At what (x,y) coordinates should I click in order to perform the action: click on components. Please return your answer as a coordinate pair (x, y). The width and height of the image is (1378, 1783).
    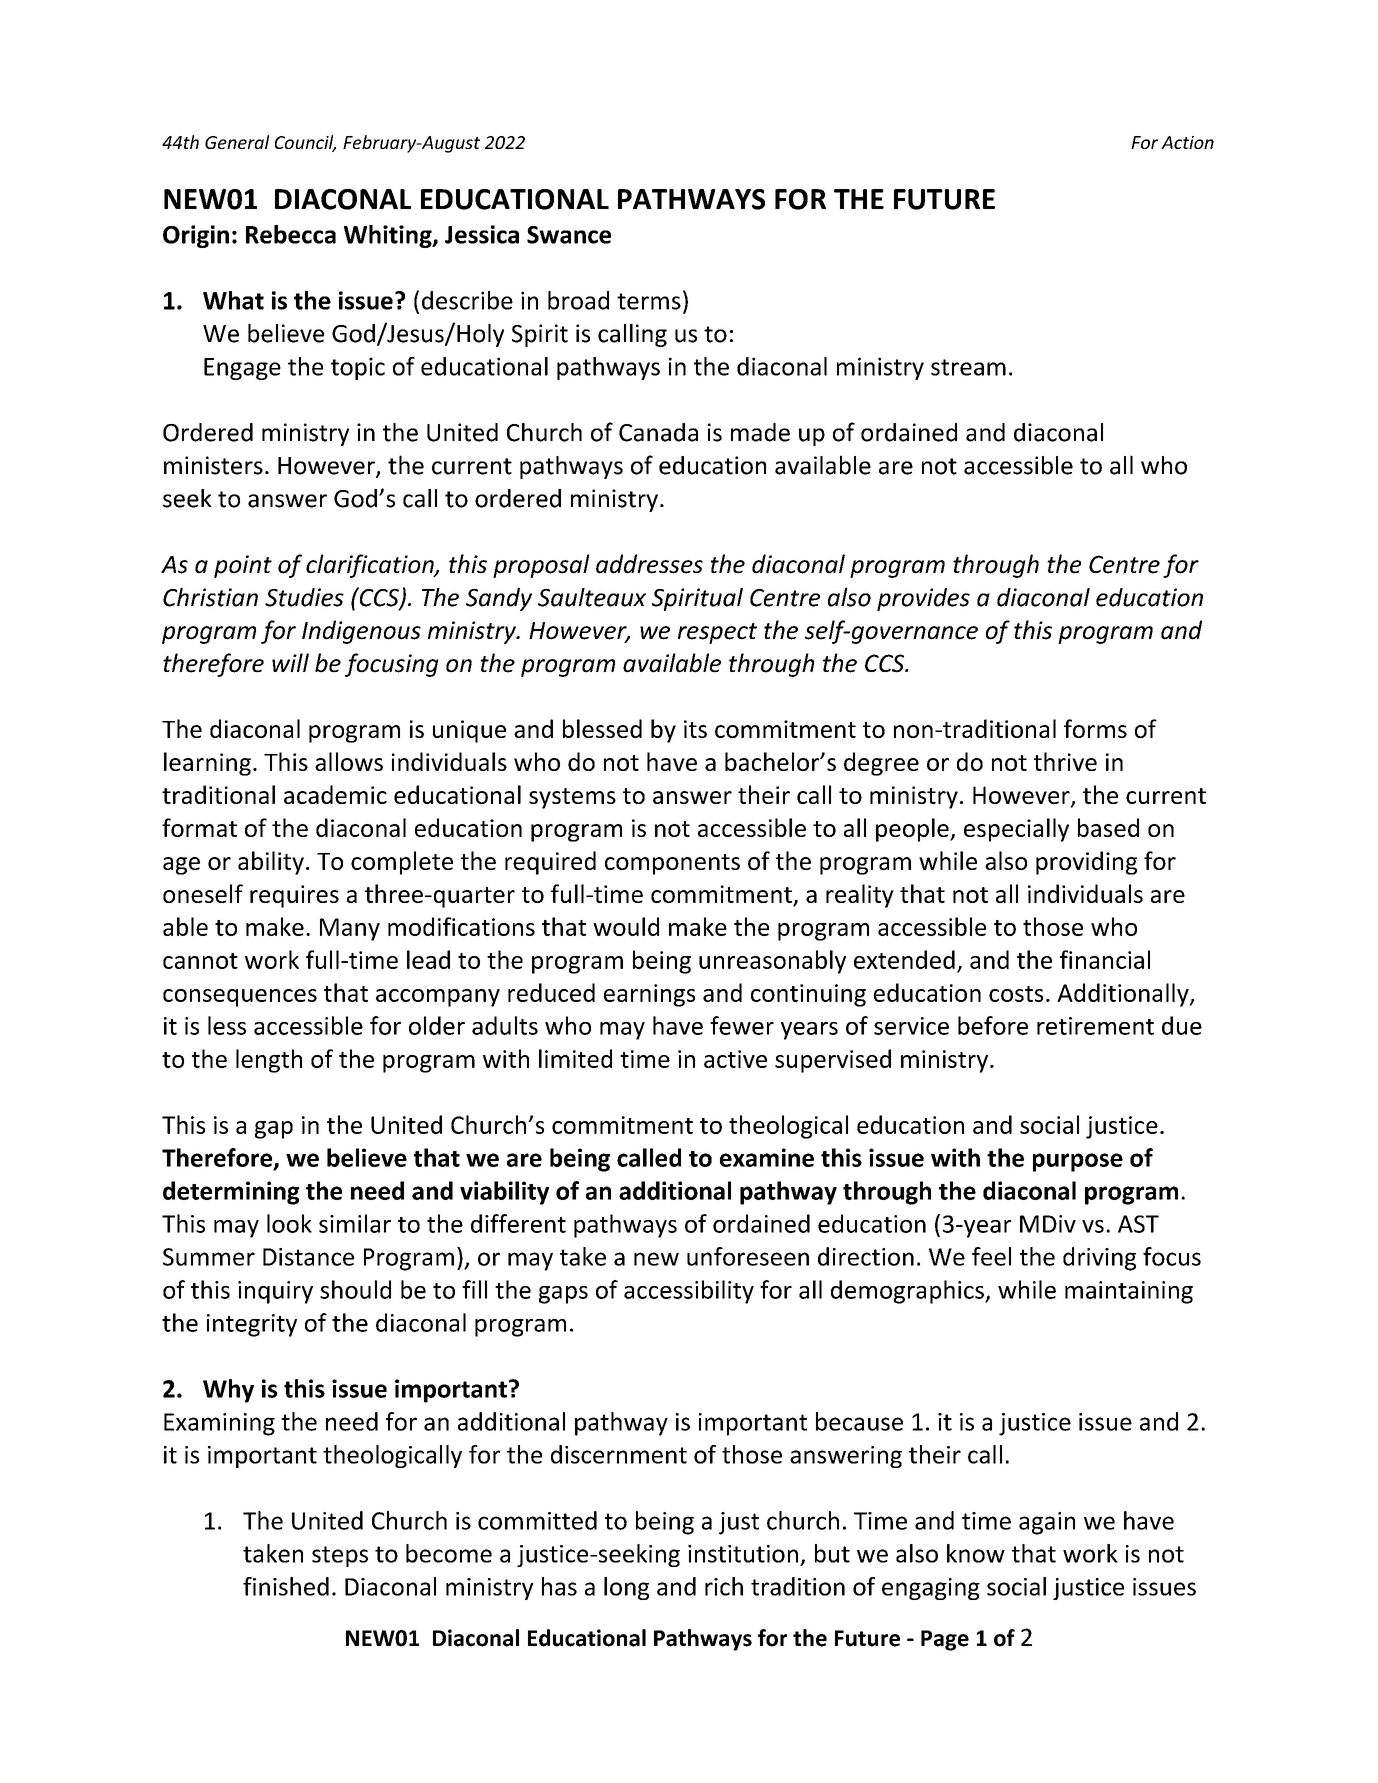
    Looking at the image, I should click on (672, 864).
